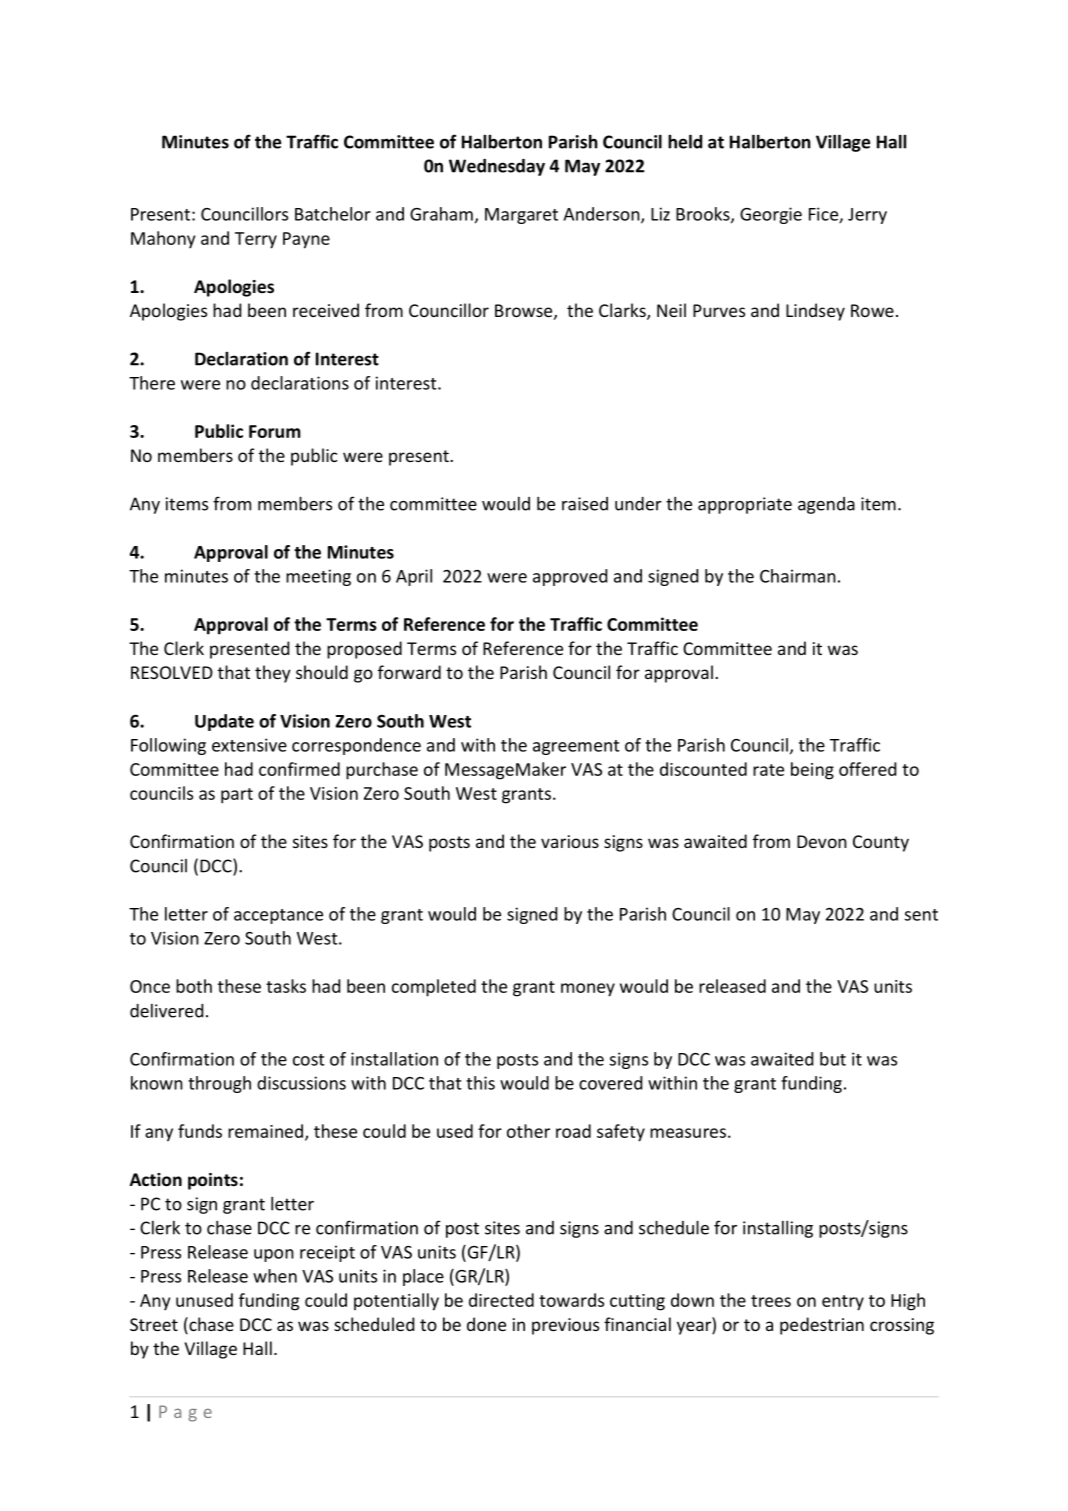  What do you see at coordinates (275, 1276) in the screenshot?
I see `when` at bounding box center [275, 1276].
